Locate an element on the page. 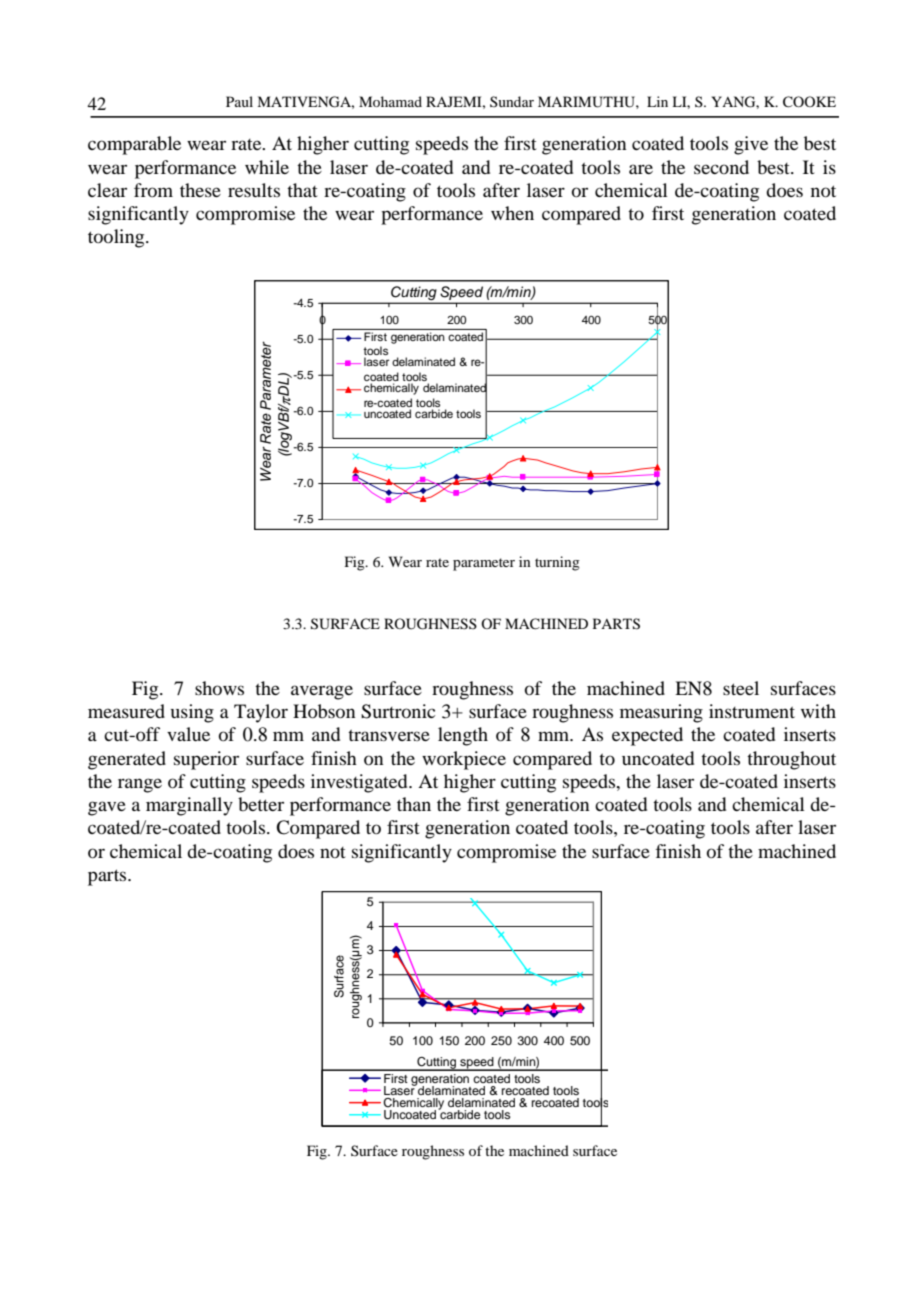 The image size is (924, 1308). Paul is located at coordinates (239, 101).
